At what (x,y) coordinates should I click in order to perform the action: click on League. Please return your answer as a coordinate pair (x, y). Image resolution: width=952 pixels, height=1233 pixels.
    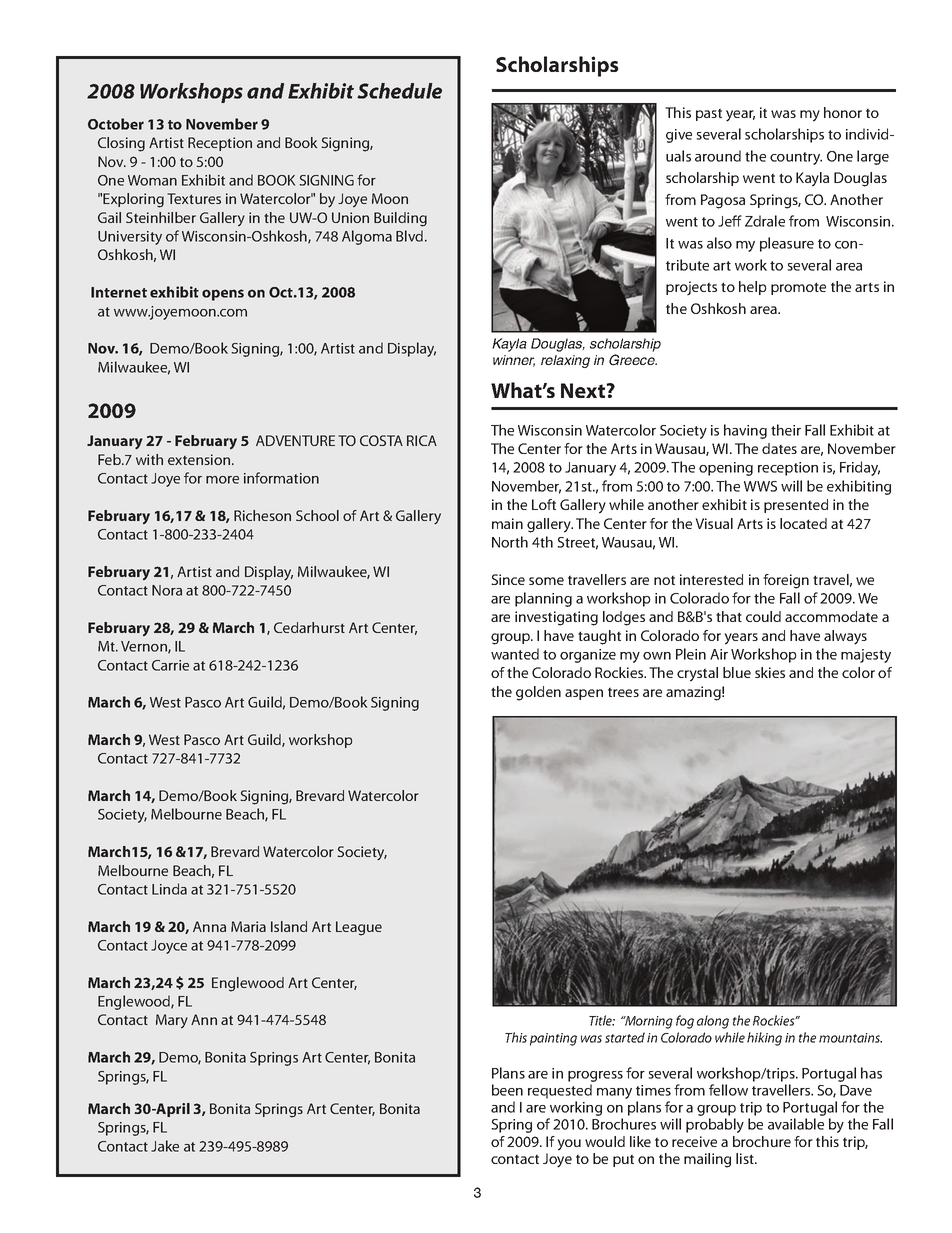
    Looking at the image, I should click on (359, 928).
